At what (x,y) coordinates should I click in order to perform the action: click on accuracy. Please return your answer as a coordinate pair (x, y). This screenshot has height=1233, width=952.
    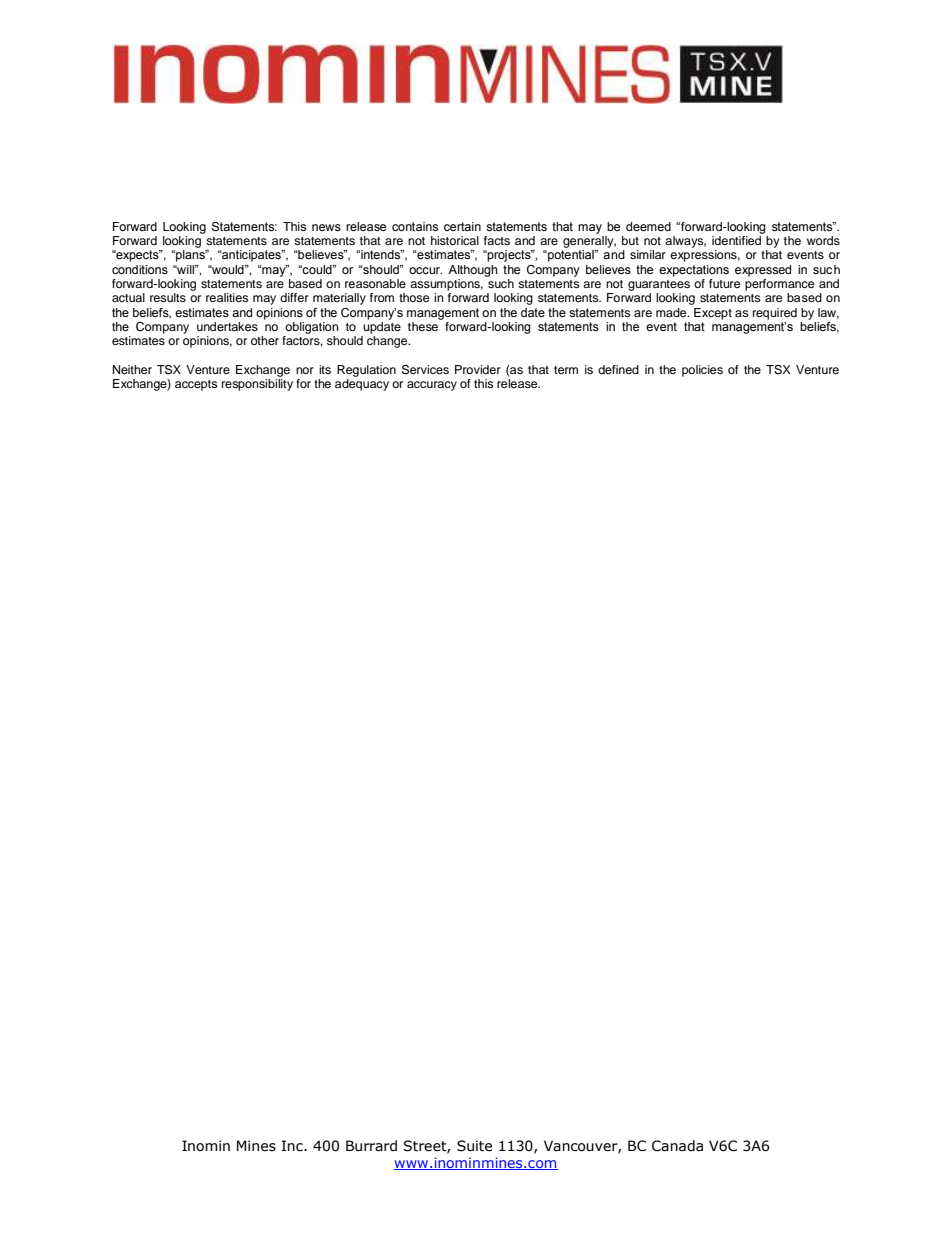
    Looking at the image, I should click on (432, 386).
